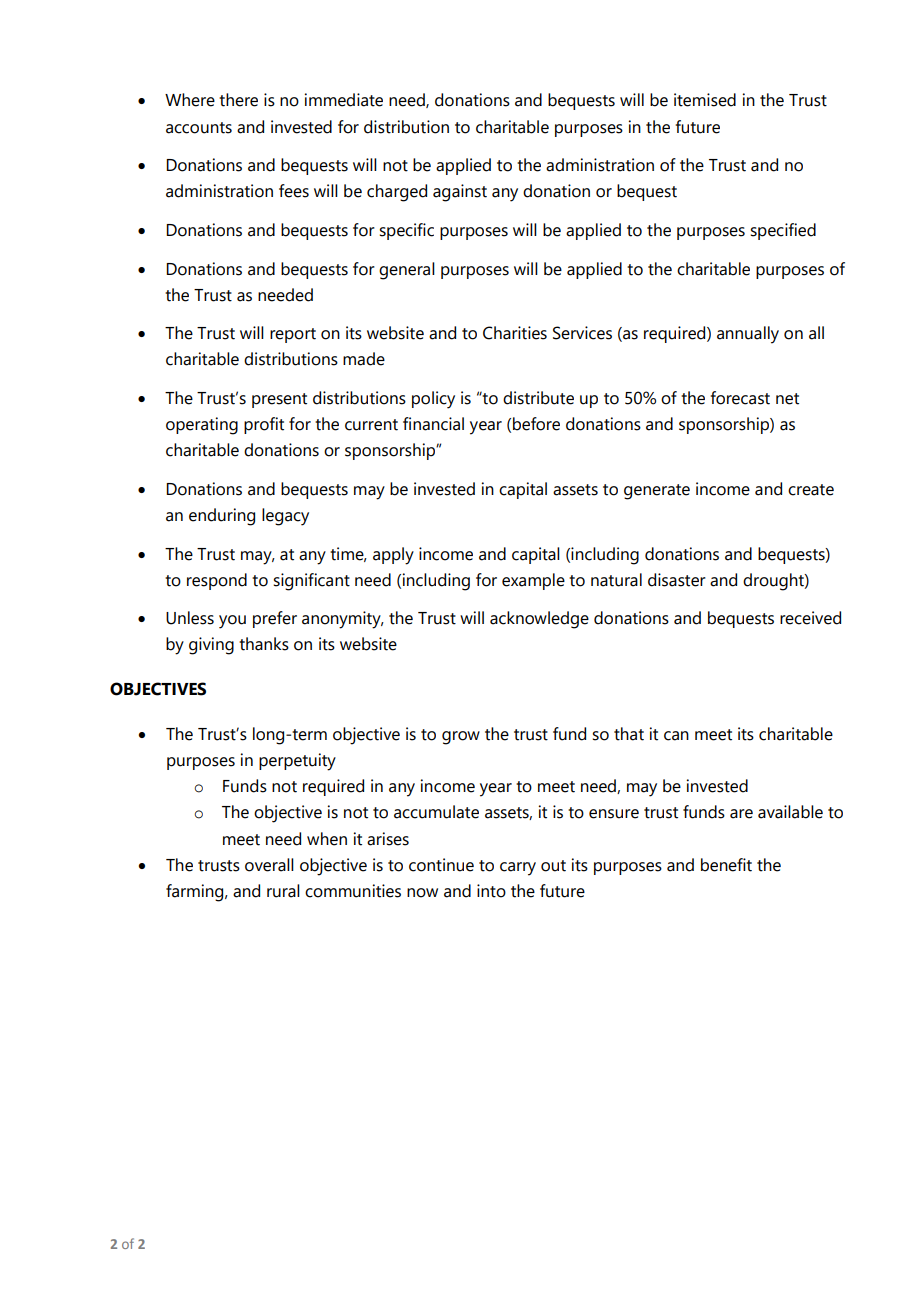  Describe the element at coordinates (460, 193) in the screenshot. I see `against` at that location.
